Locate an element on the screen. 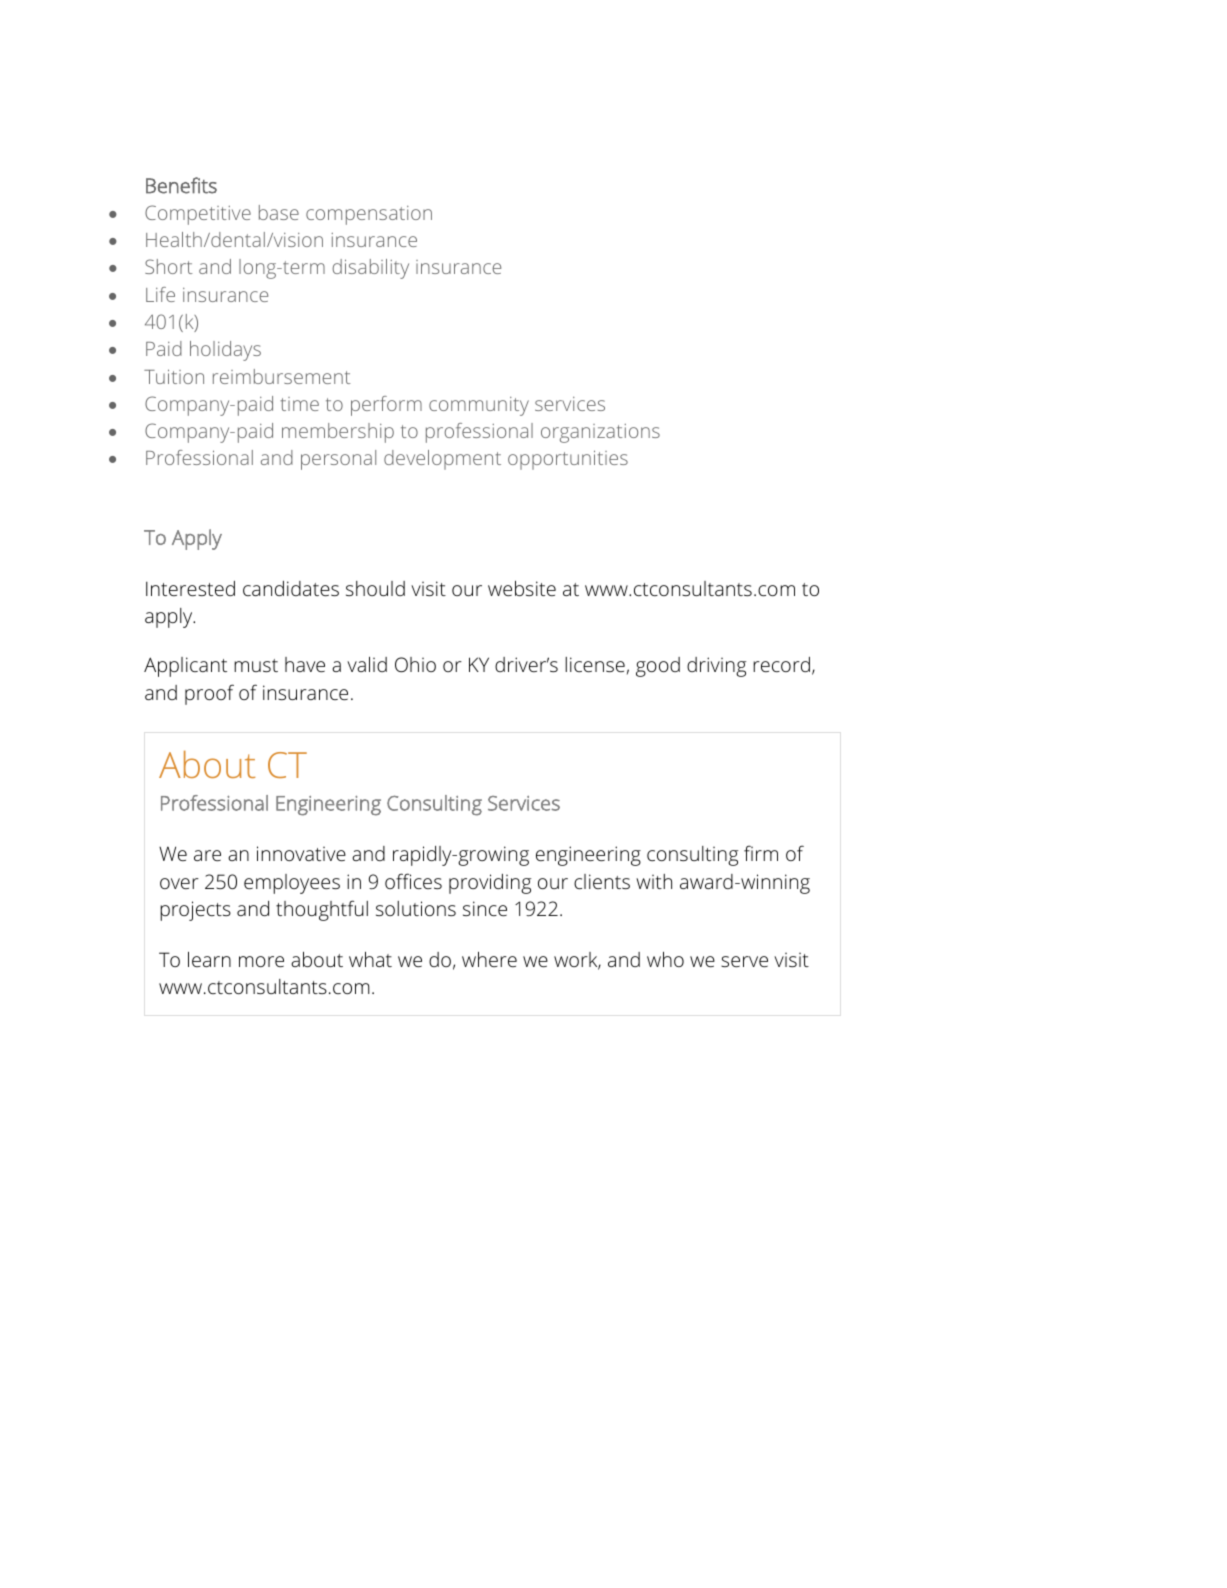 This screenshot has height=1588, width=1227. Ohio is located at coordinates (415, 664).
